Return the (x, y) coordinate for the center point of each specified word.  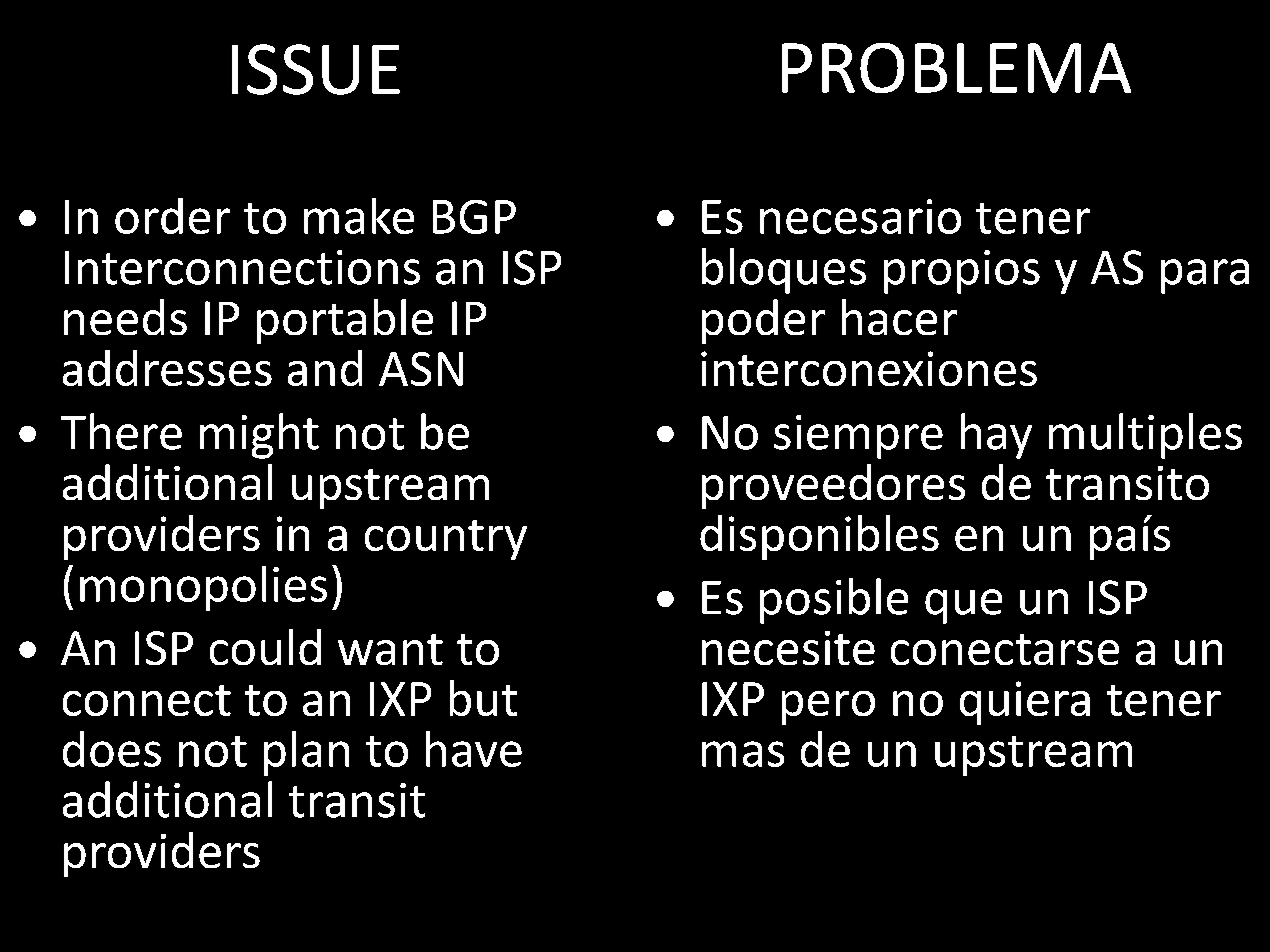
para (1205, 276)
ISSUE (316, 69)
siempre (858, 437)
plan (306, 753)
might (259, 436)
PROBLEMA (956, 68)
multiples (1145, 436)
